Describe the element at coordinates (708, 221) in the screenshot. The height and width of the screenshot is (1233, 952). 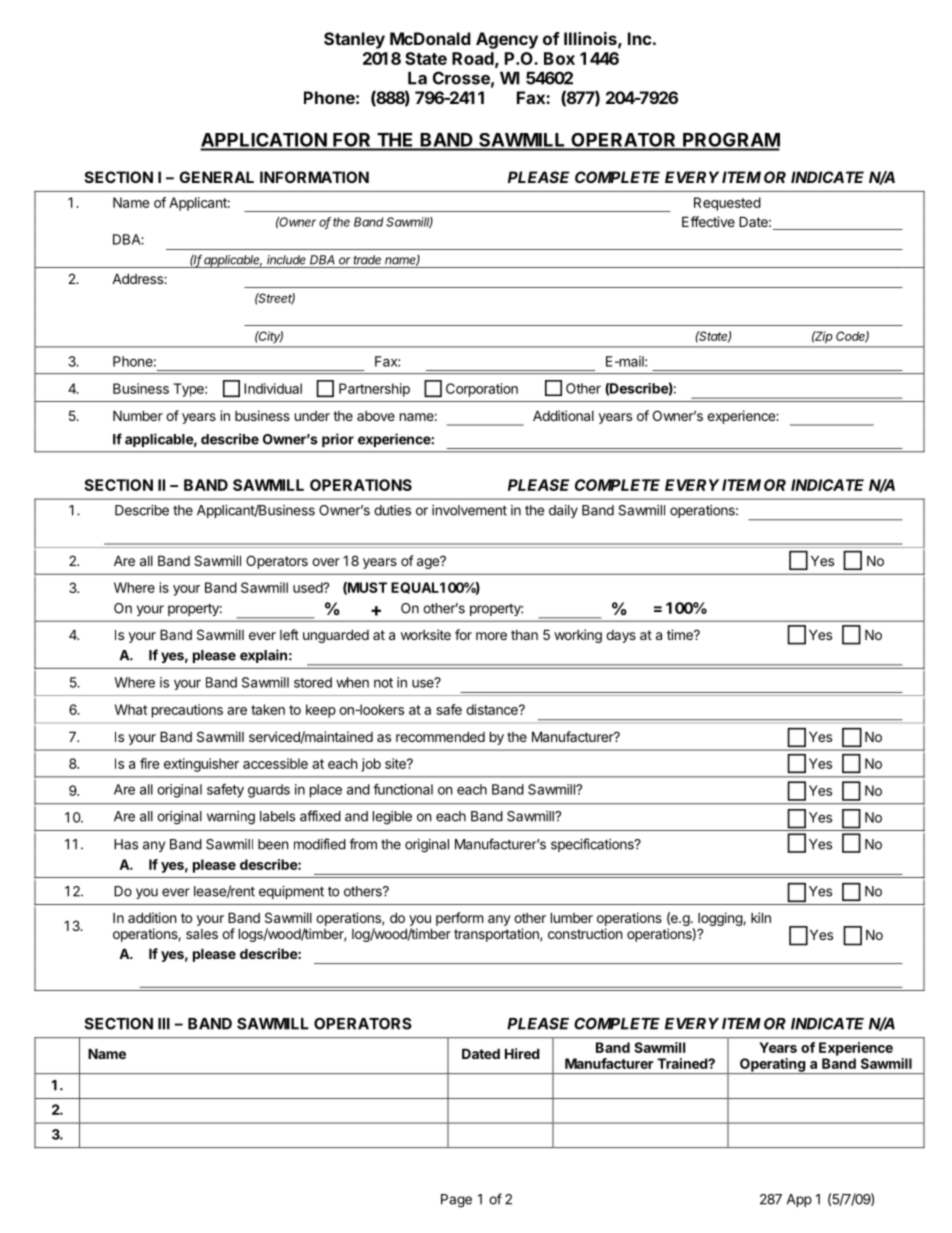
I see `Effective` at that location.
